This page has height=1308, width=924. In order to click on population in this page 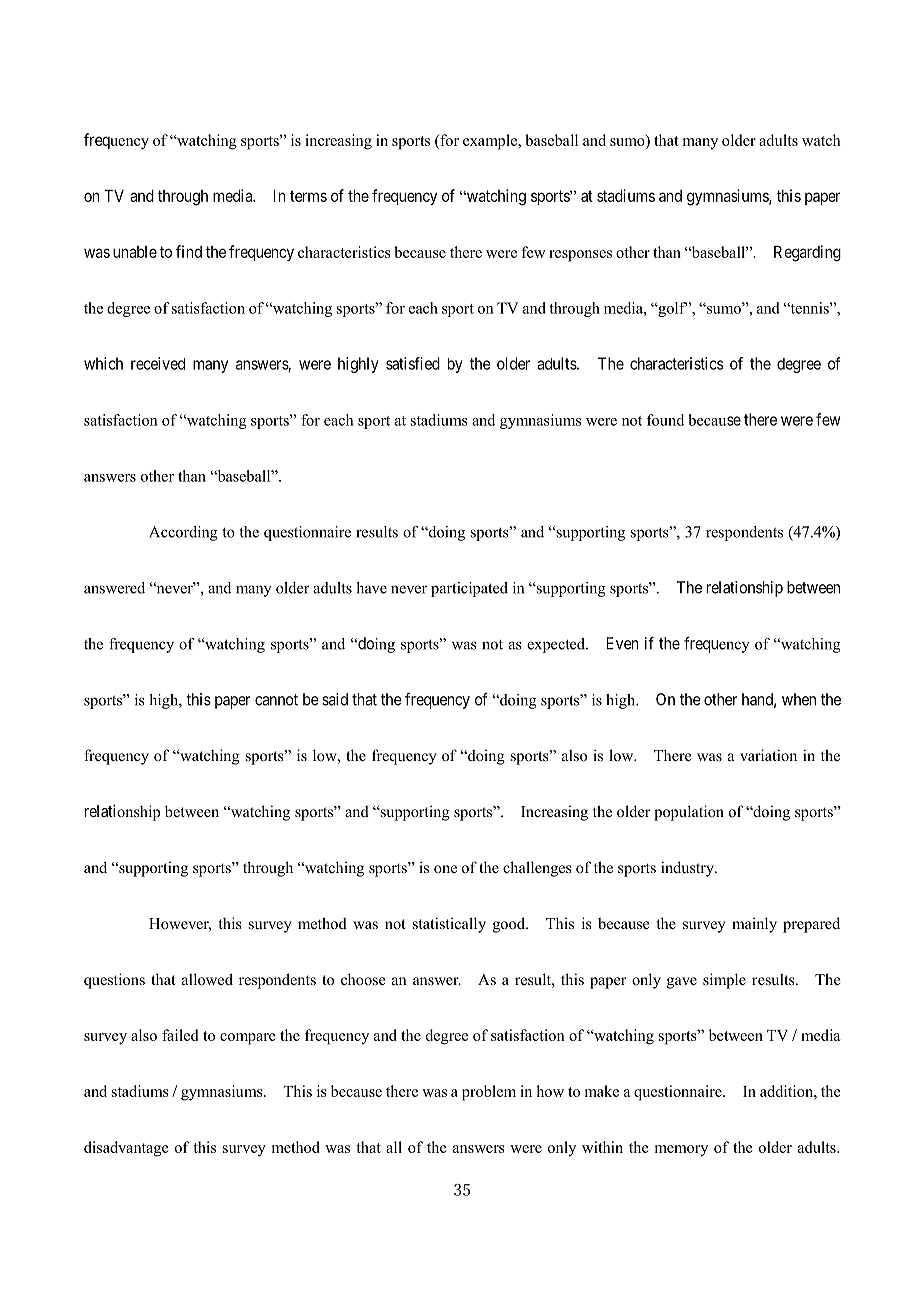, I will do `click(689, 813)`.
